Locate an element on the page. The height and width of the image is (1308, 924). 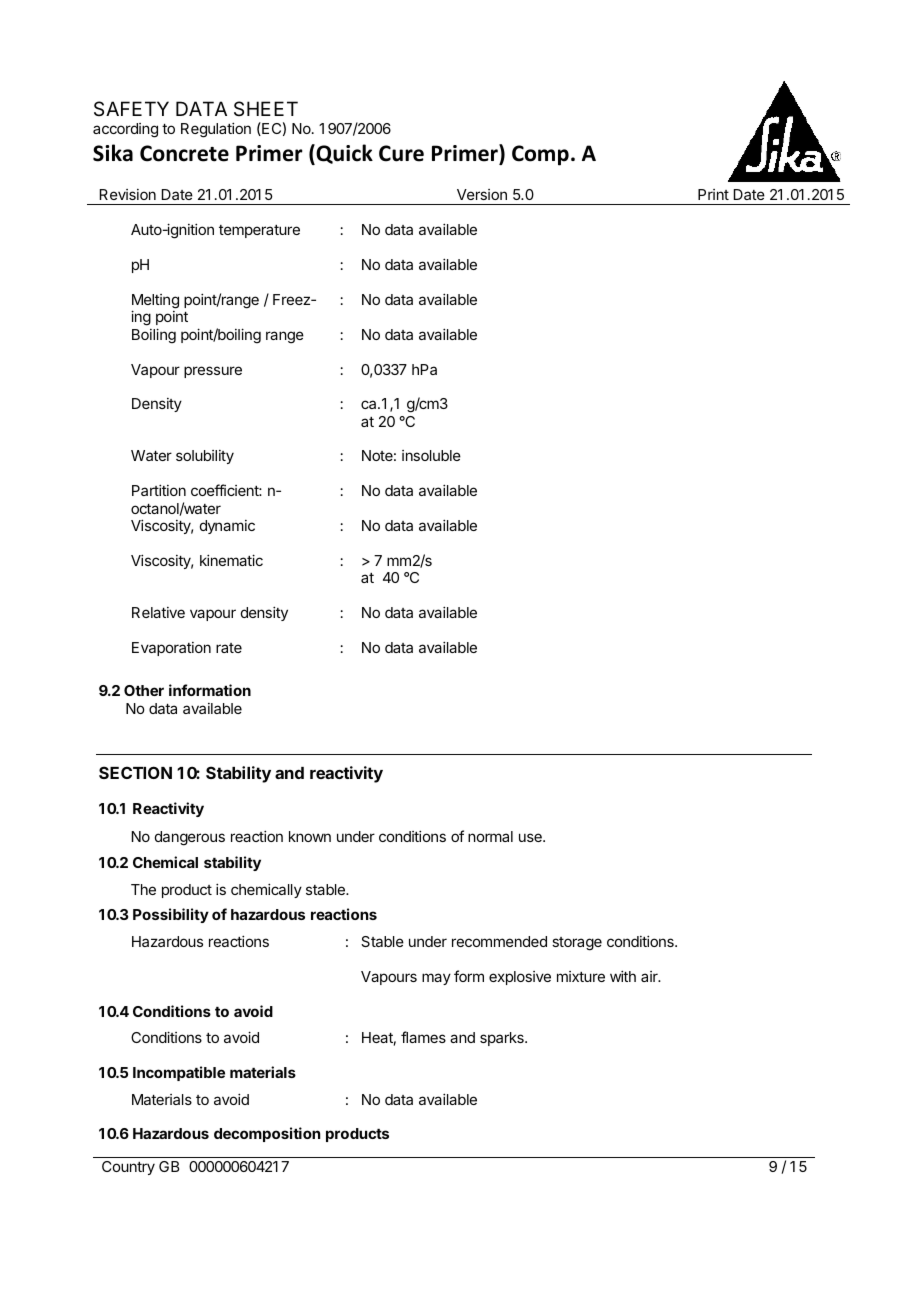
Country is located at coordinates (128, 1168).
